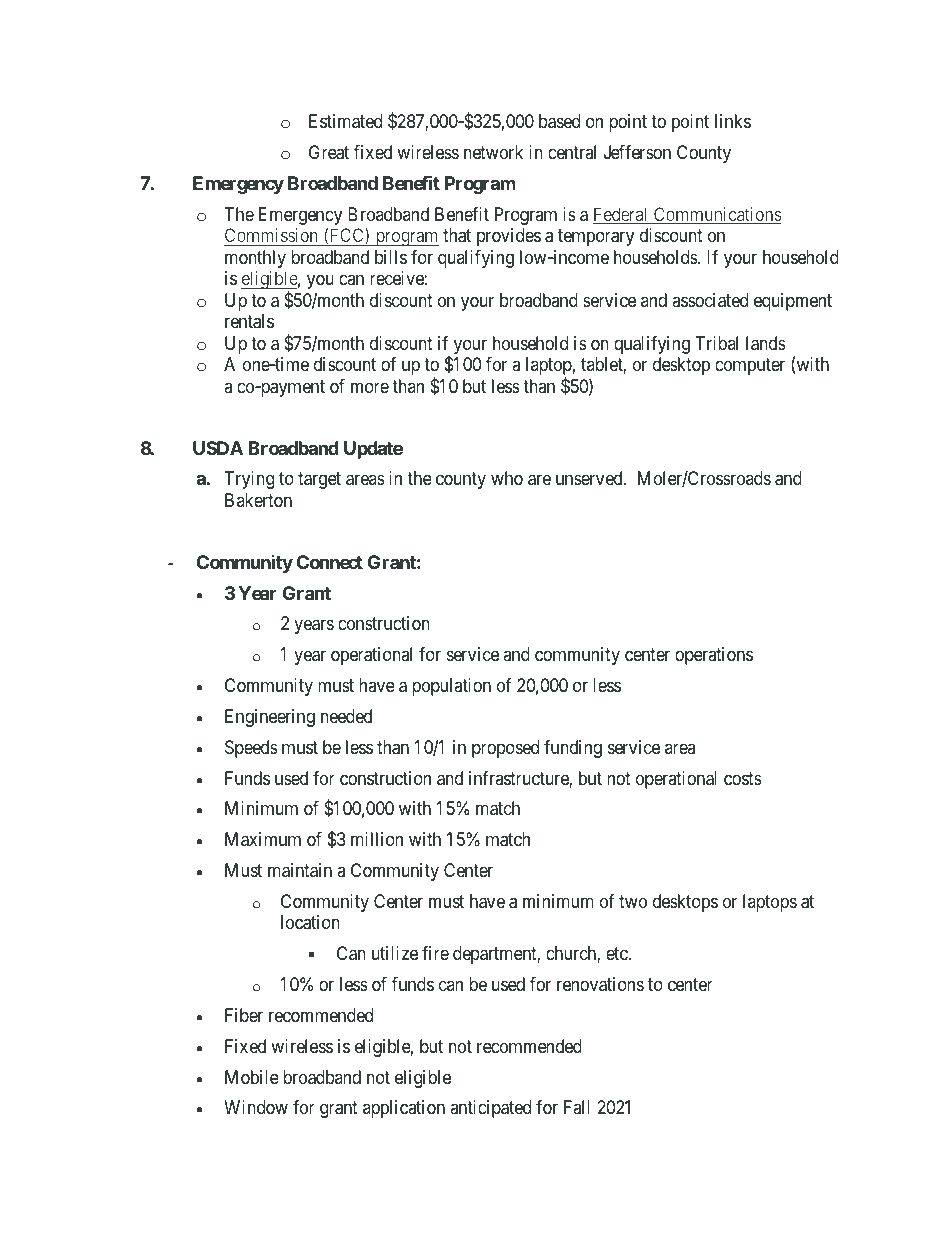 This page has height=1233, width=952. Describe the element at coordinates (263, 839) in the page. I see `Maximum` at that location.
